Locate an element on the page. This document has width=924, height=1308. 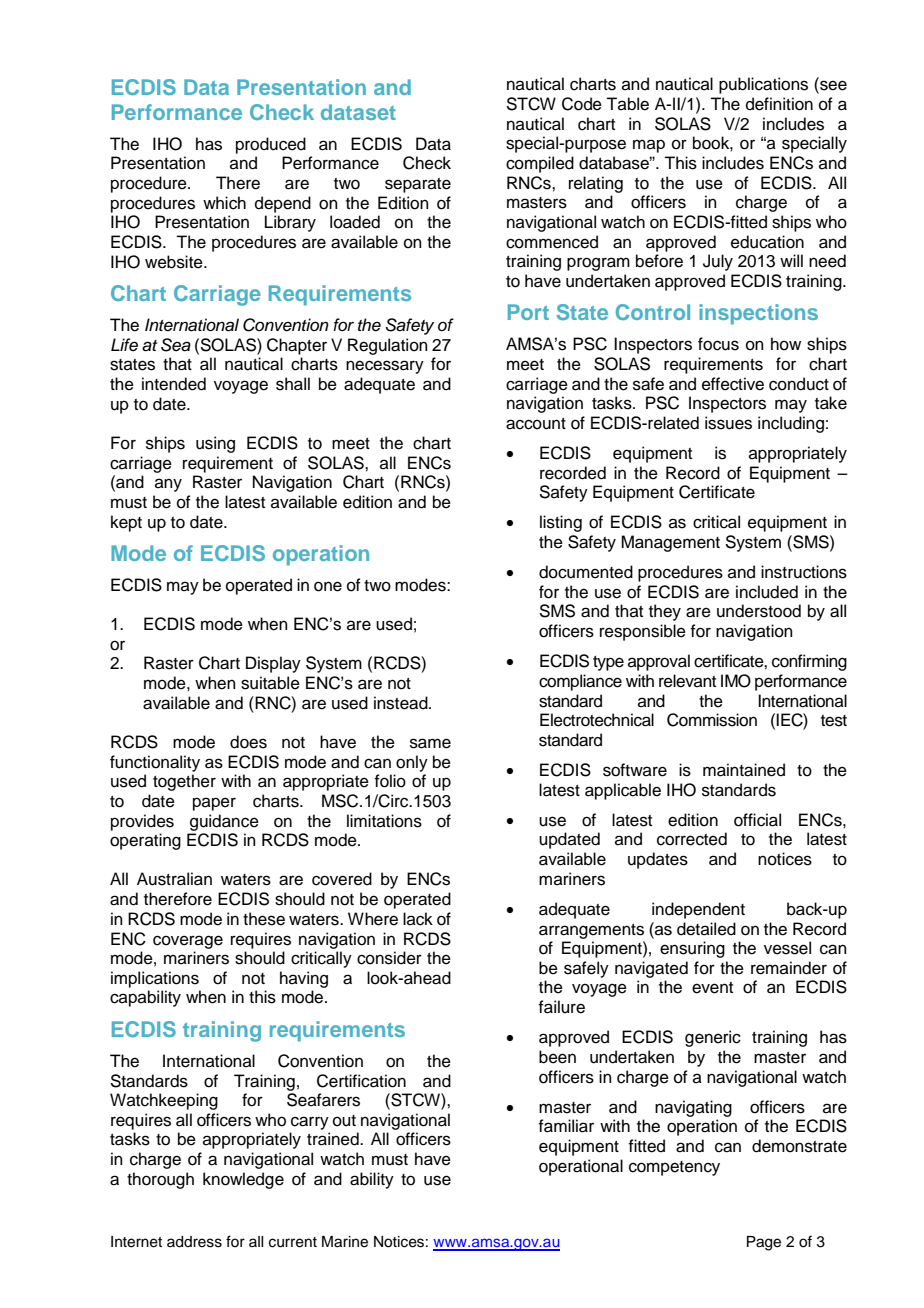
produced is located at coordinates (271, 145).
